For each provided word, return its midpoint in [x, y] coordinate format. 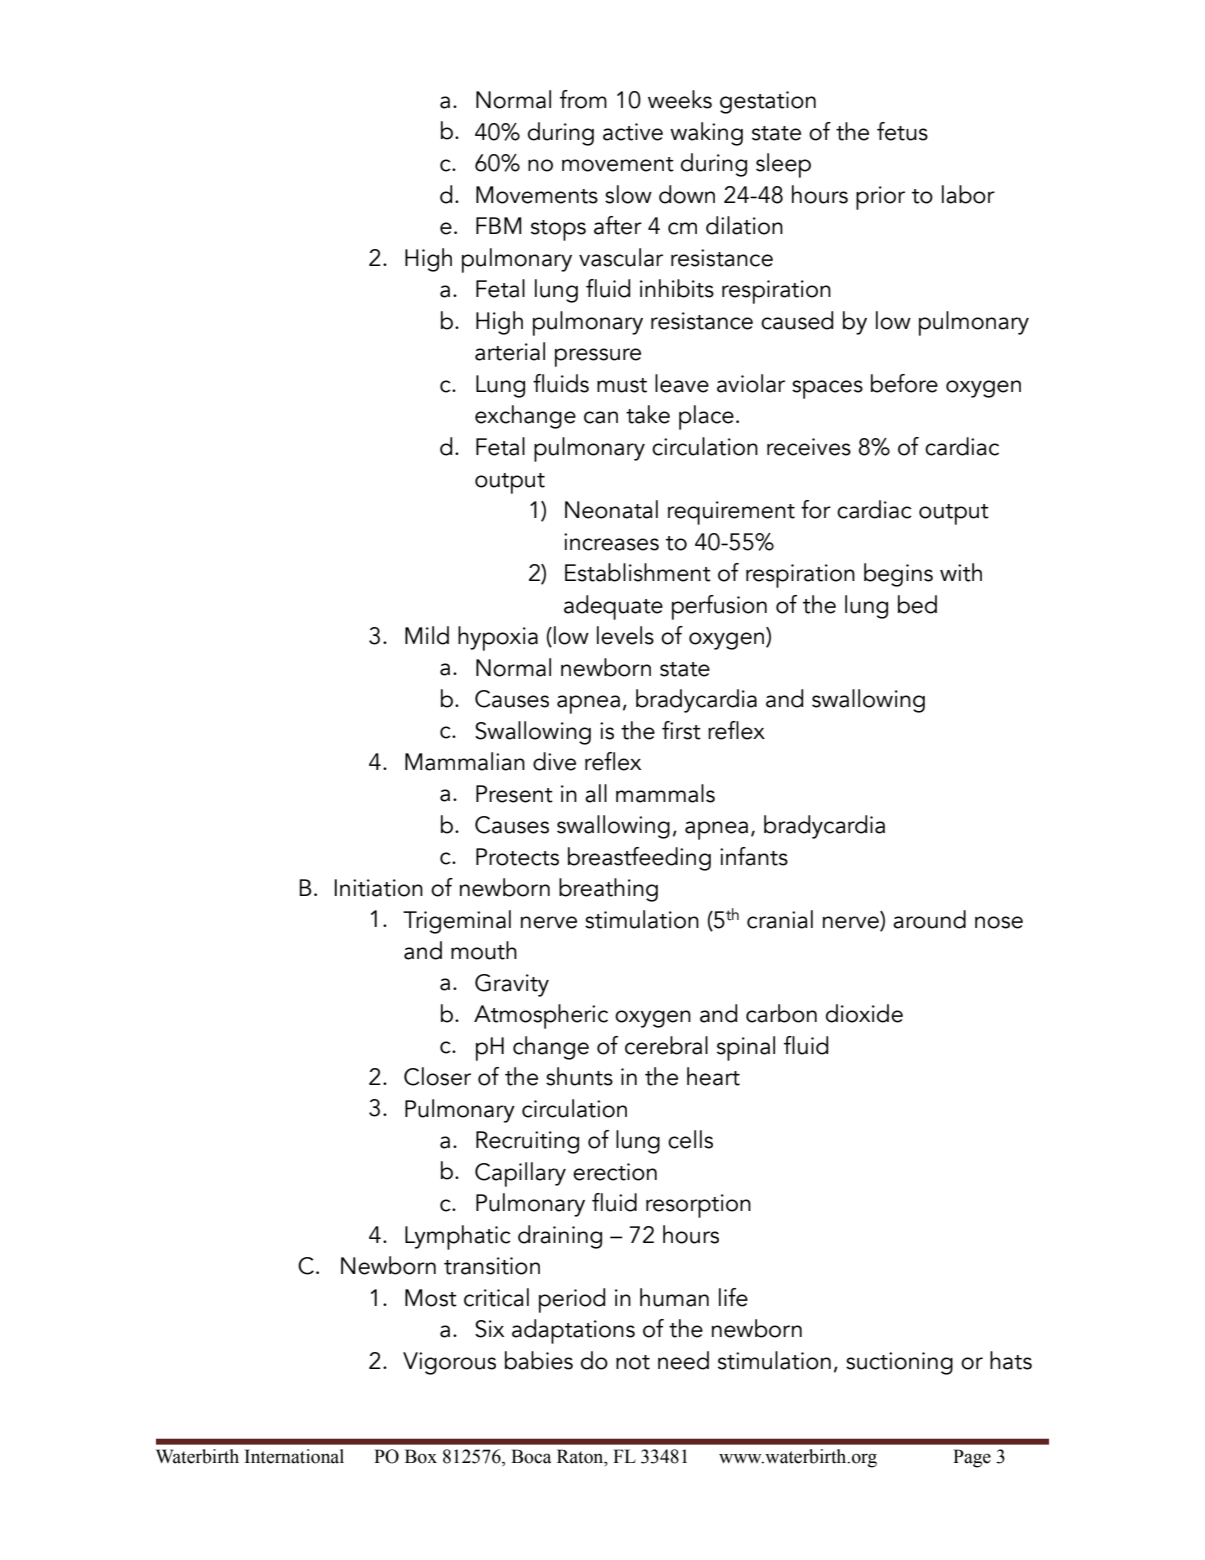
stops [558, 230]
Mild [427, 635]
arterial [510, 351]
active [633, 132]
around [929, 919]
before [904, 383]
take [648, 414]
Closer [437, 1076]
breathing [608, 890]
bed [917, 604]
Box [421, 1456]
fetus [902, 131]
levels [625, 635]
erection [615, 1172]
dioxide [864, 1013]
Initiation [378, 888]
